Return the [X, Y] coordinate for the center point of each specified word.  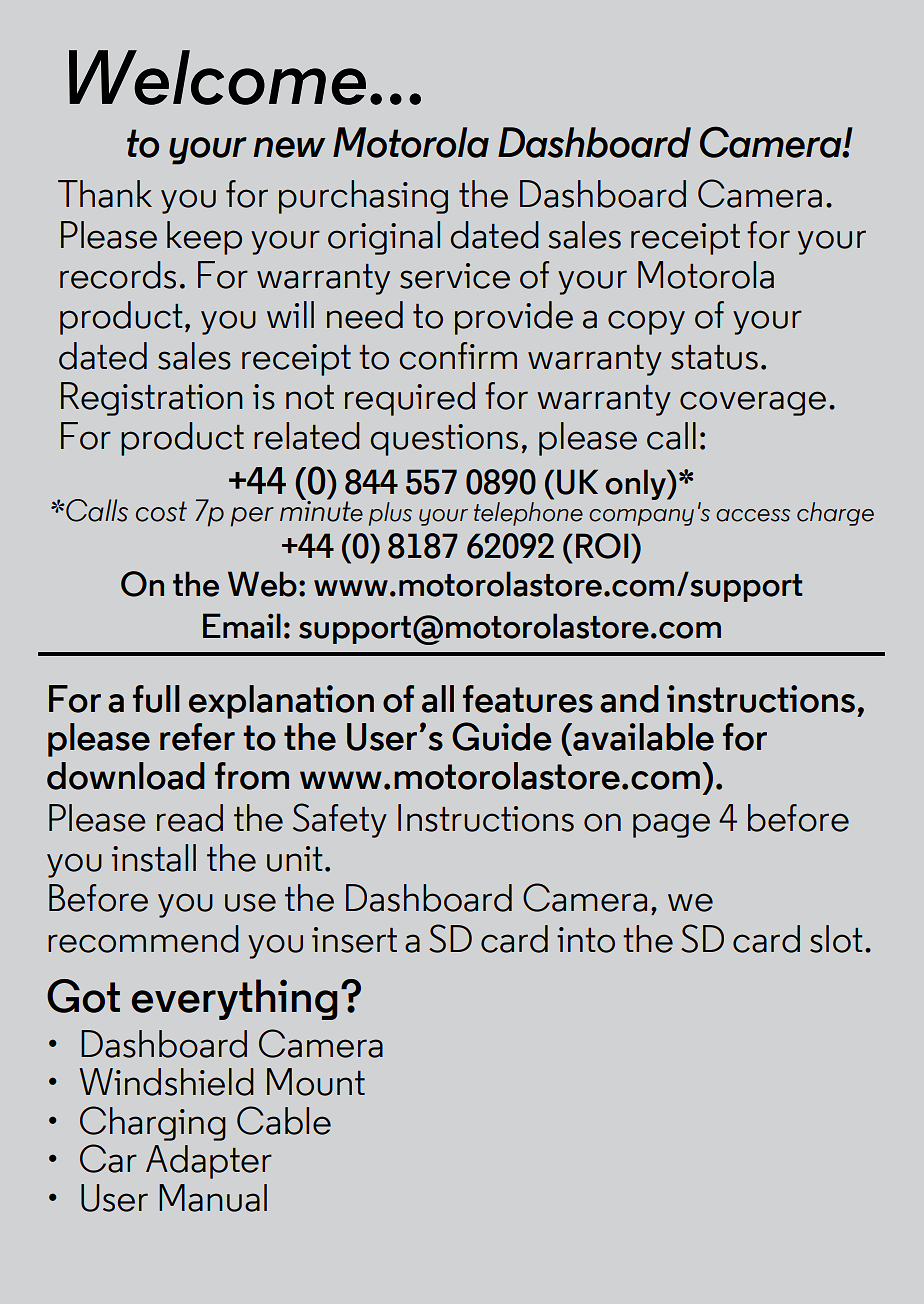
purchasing [363, 197]
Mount [316, 1082]
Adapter [209, 1162]
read [190, 818]
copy [646, 322]
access [753, 515]
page [671, 825]
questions [444, 440]
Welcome [217, 77]
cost [161, 511]
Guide [502, 736]
